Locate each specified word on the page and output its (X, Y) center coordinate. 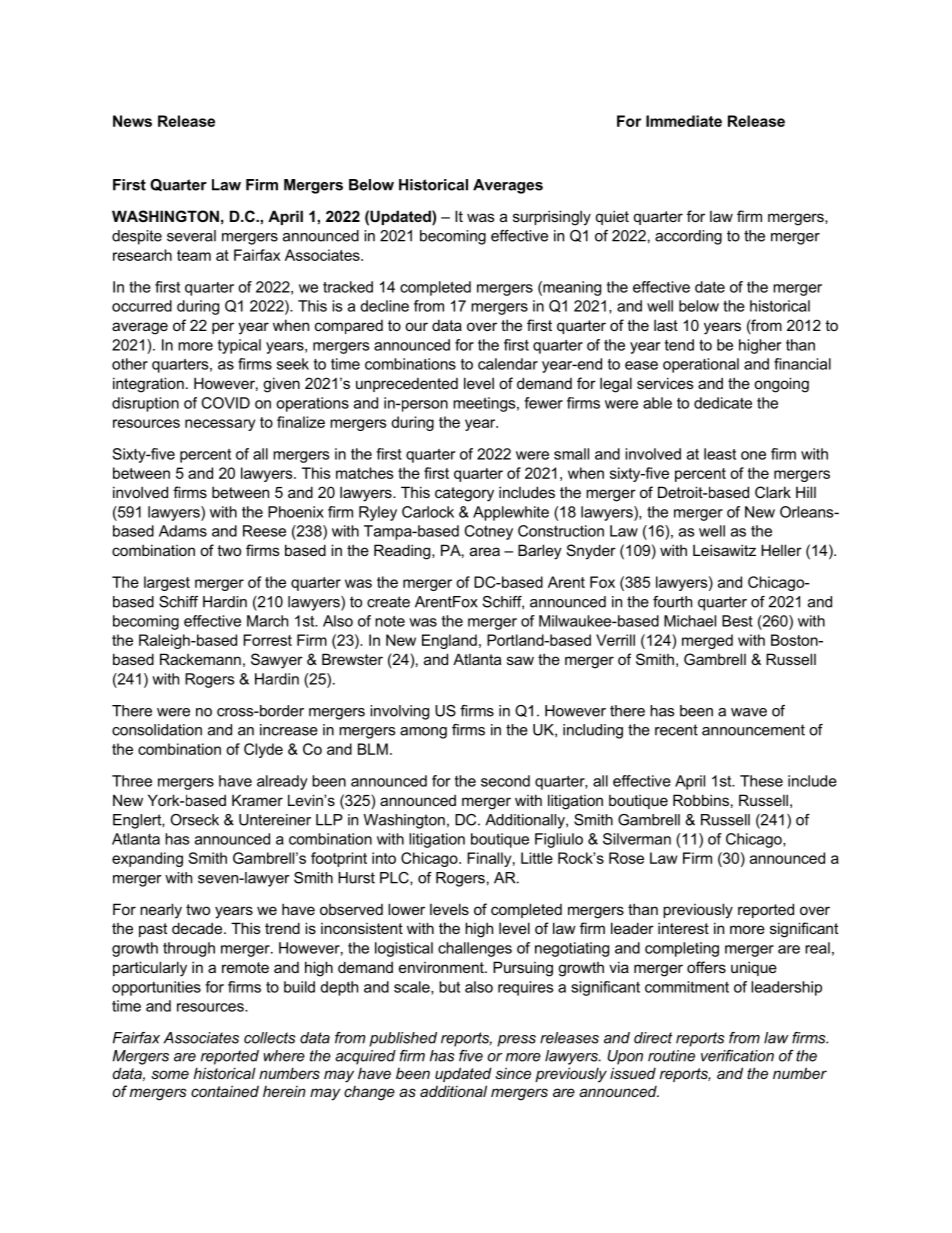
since (513, 1073)
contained (225, 1091)
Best (737, 621)
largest (167, 583)
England (449, 641)
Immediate (684, 121)
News (132, 121)
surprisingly (552, 218)
